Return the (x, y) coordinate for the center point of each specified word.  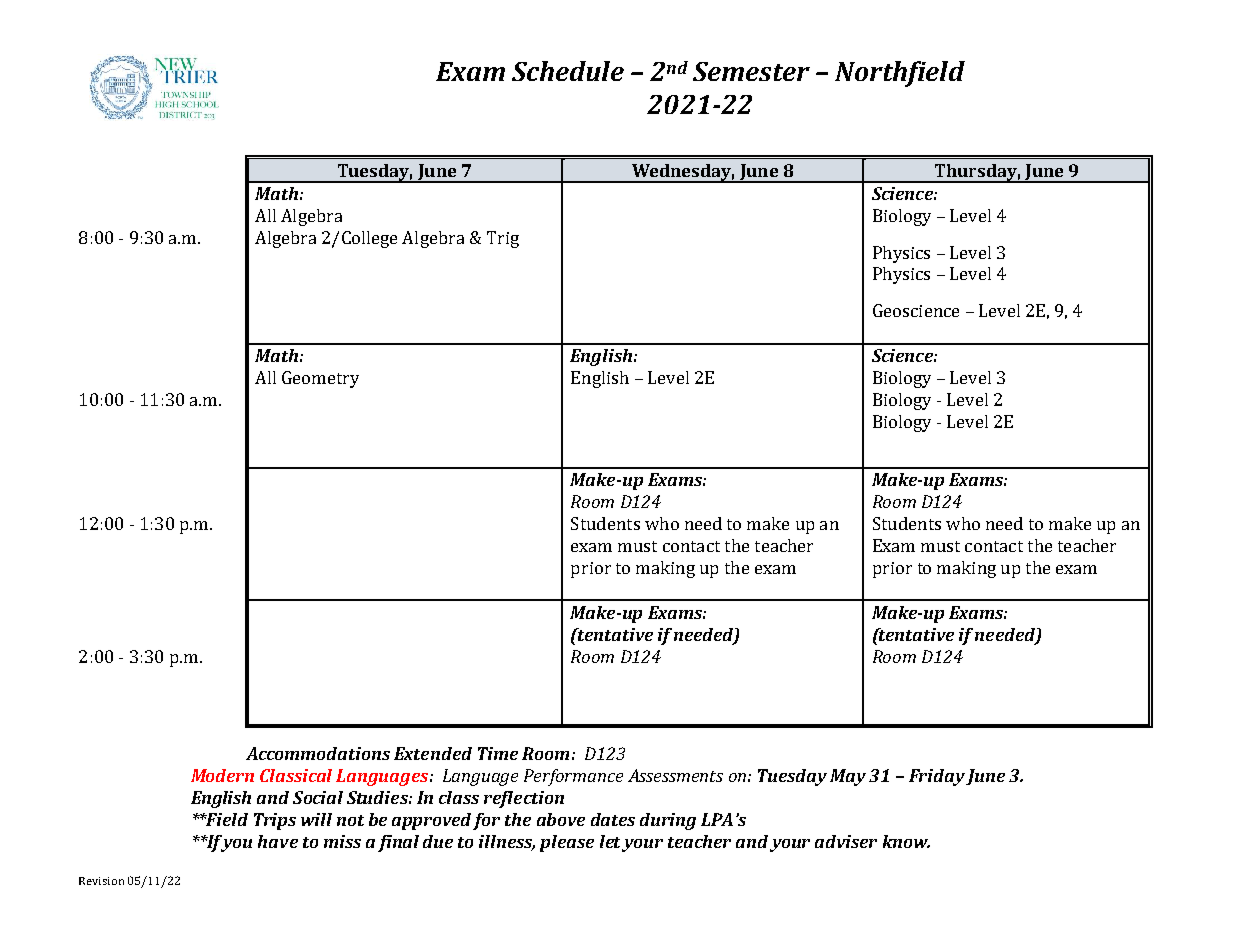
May (848, 777)
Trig (503, 239)
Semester (751, 71)
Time (498, 753)
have (278, 841)
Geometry (320, 379)
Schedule (568, 71)
